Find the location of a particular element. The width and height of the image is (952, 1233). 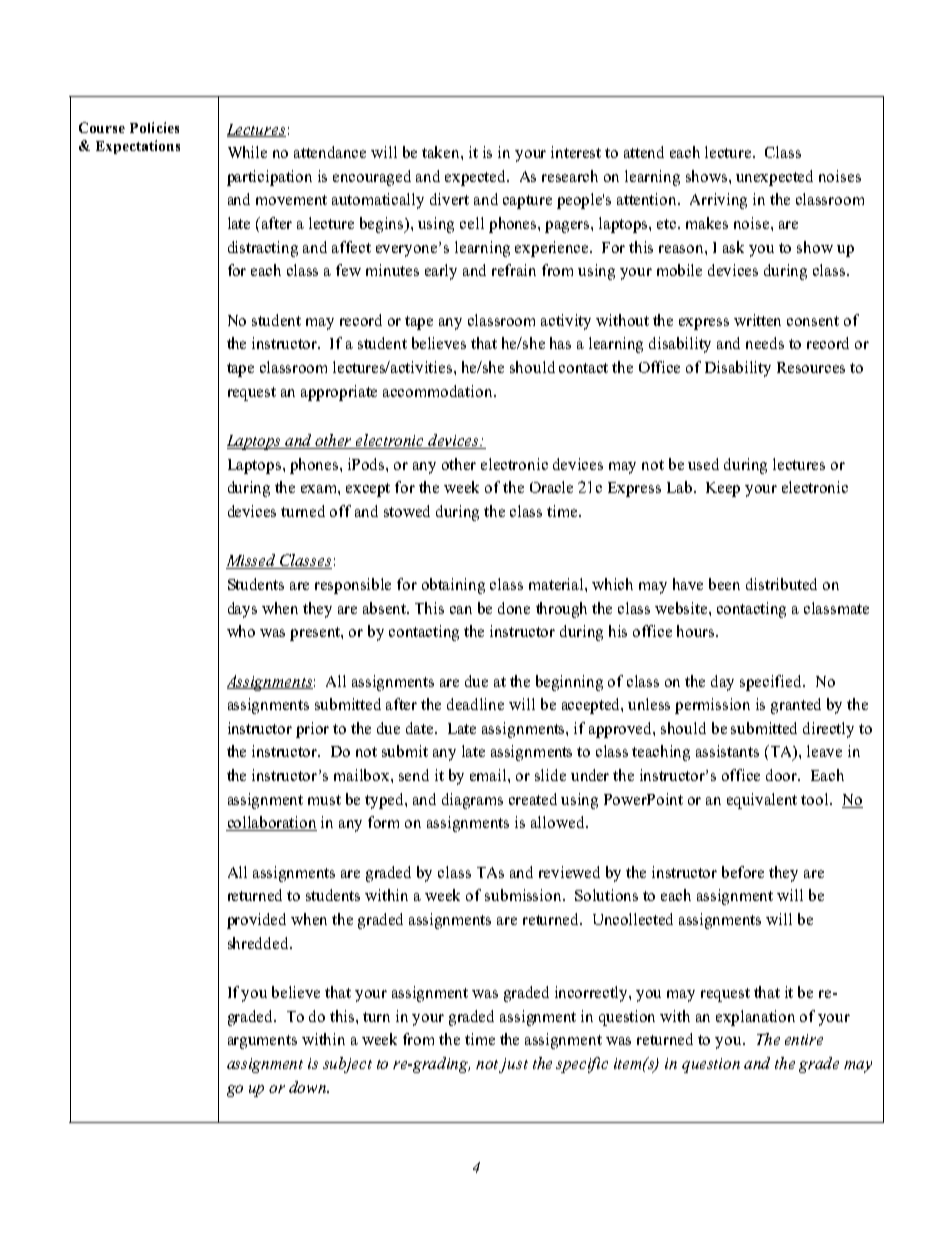

just is located at coordinates (513, 1065).
